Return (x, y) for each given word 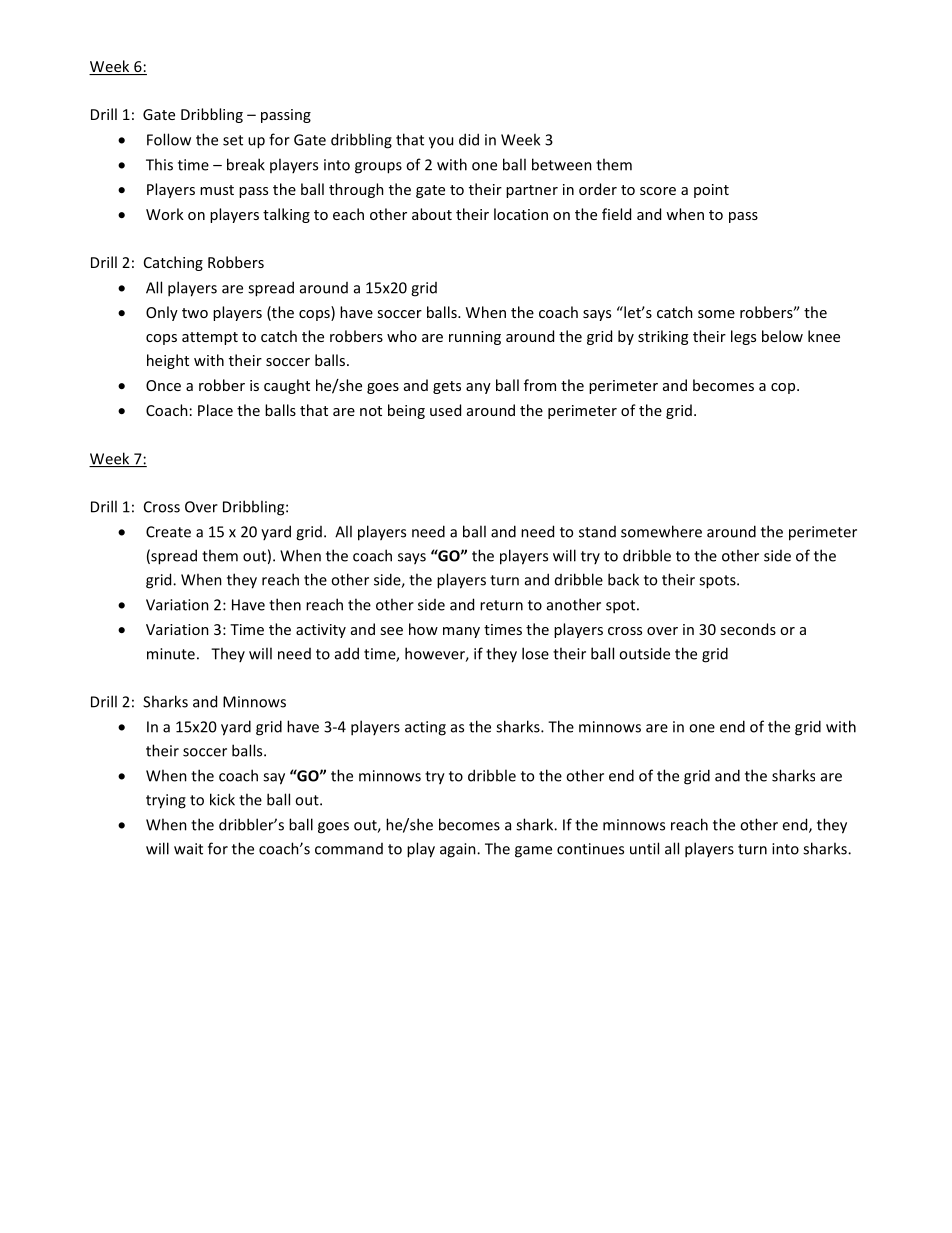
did (469, 139)
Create (168, 532)
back (623, 579)
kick (222, 799)
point (711, 191)
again (459, 850)
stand (597, 532)
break (246, 164)
